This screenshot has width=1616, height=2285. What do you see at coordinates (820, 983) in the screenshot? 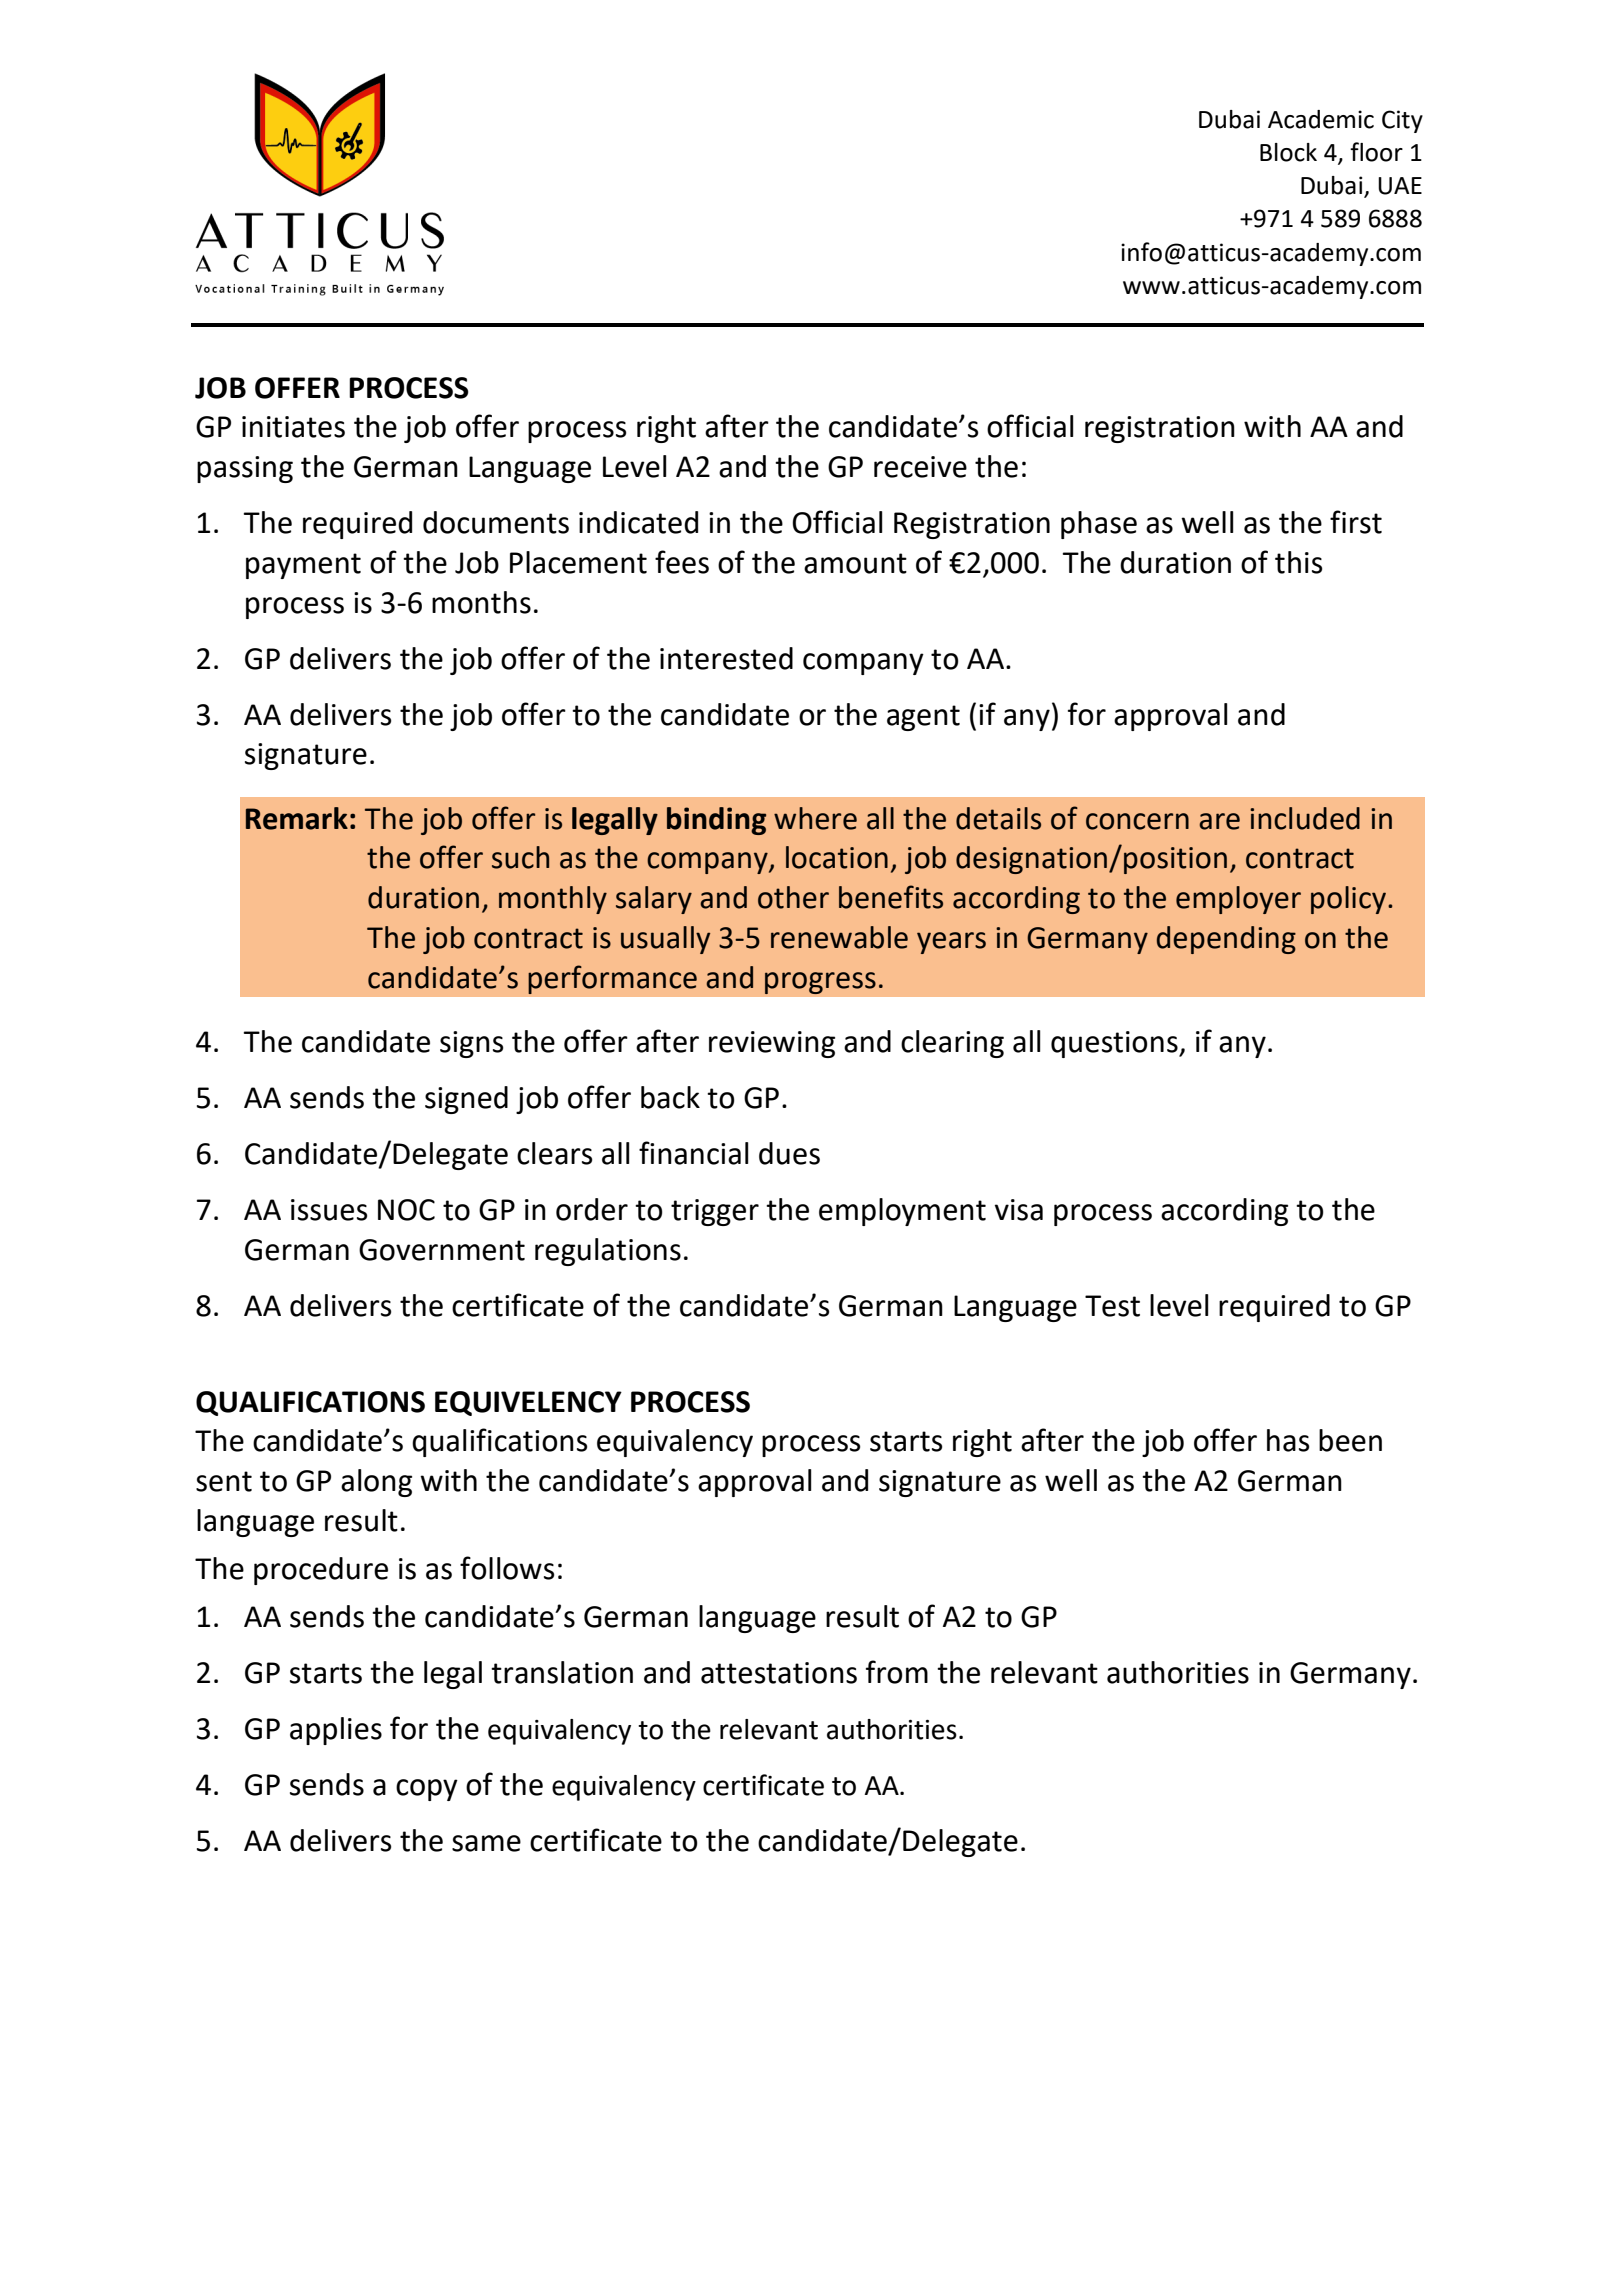
I see `progress` at bounding box center [820, 983].
